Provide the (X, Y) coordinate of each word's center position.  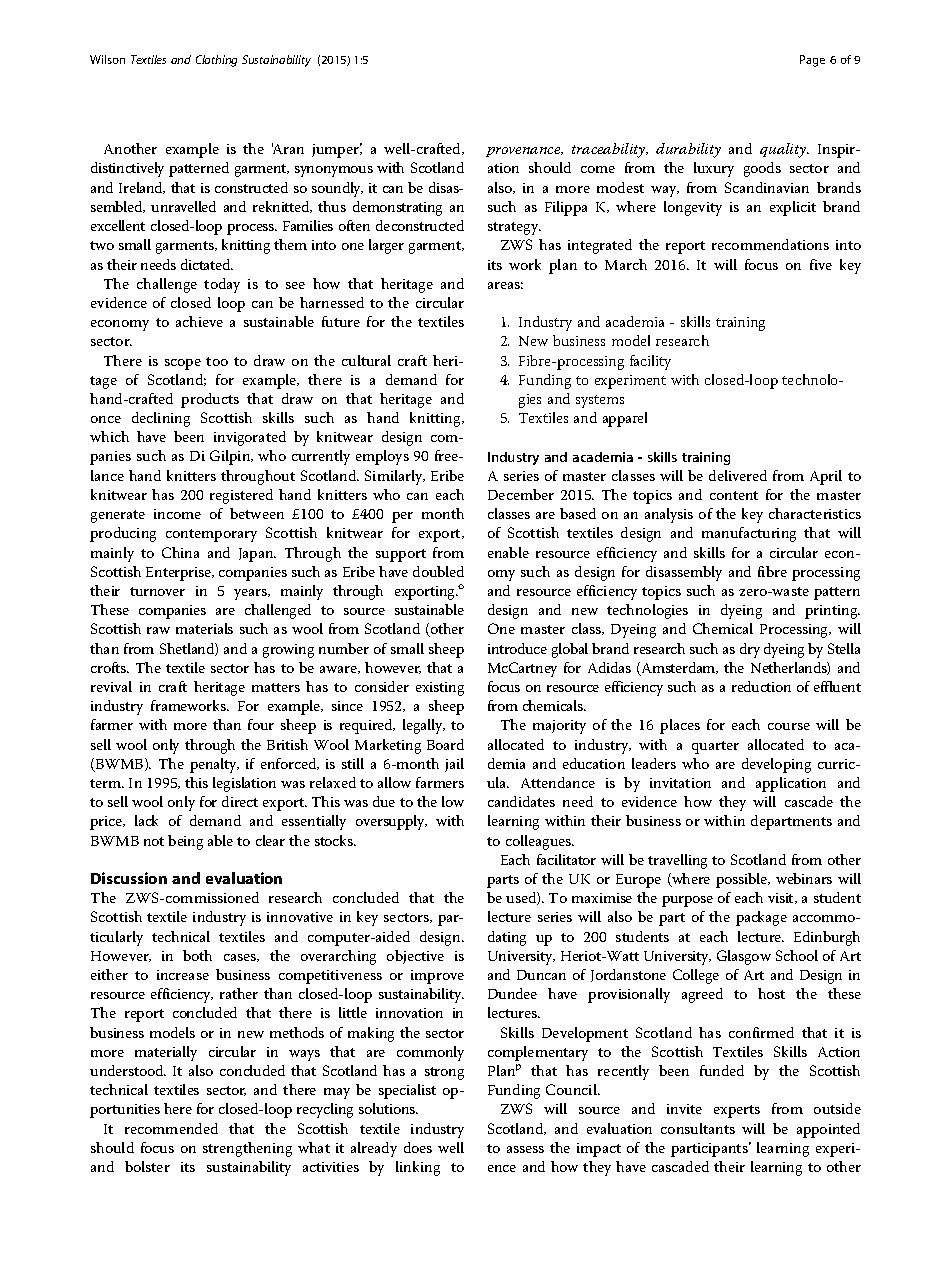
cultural (366, 360)
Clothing (216, 61)
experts (737, 1111)
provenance (524, 152)
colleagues (540, 842)
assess (525, 1149)
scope (183, 364)
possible (743, 880)
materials (204, 628)
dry (750, 650)
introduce (517, 648)
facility (650, 362)
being (185, 842)
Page (812, 61)
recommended (171, 1128)
